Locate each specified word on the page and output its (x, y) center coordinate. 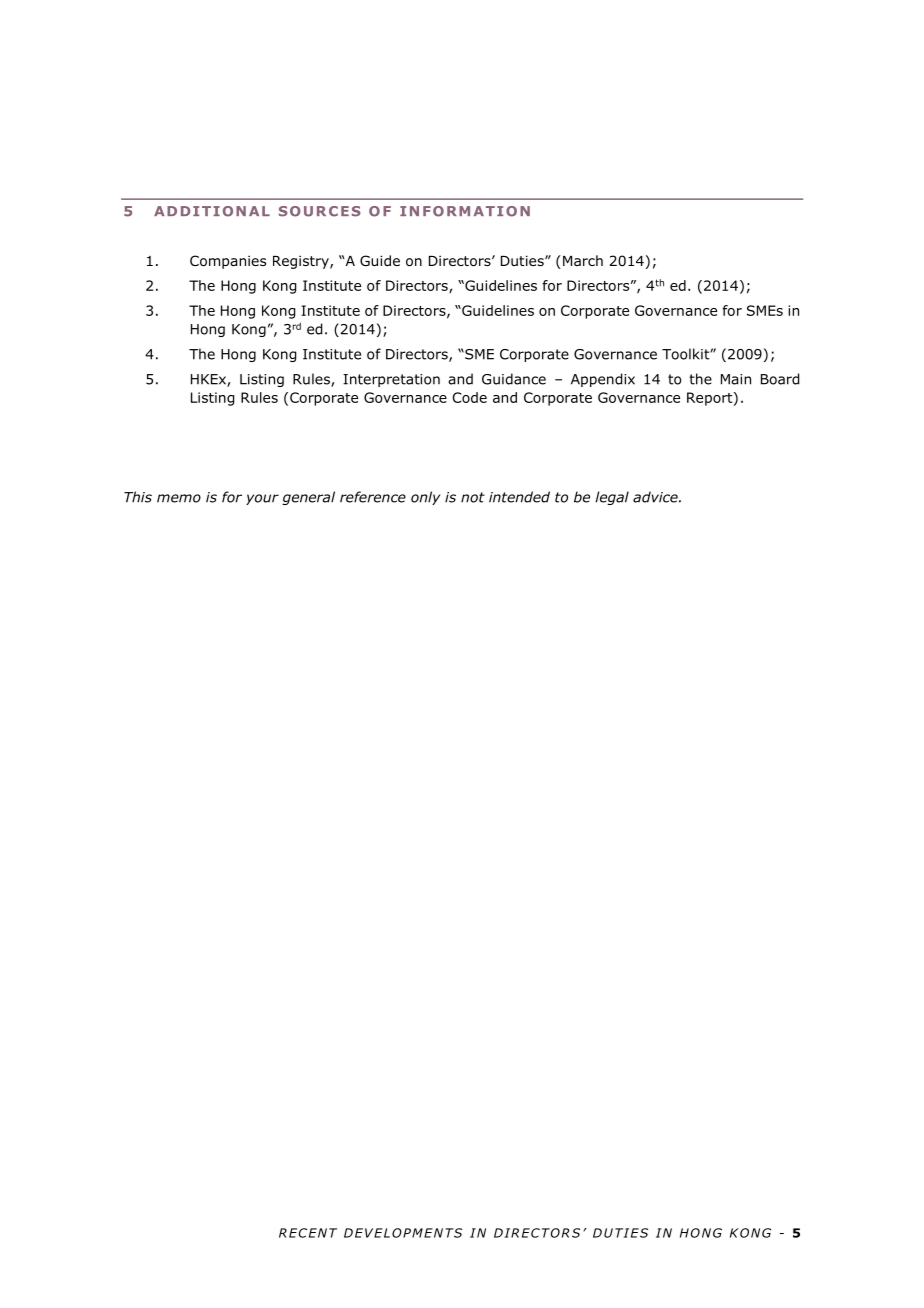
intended (519, 497)
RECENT (308, 1233)
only (425, 498)
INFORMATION (465, 211)
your (262, 499)
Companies (228, 262)
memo (179, 498)
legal (612, 498)
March (583, 260)
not (473, 497)
